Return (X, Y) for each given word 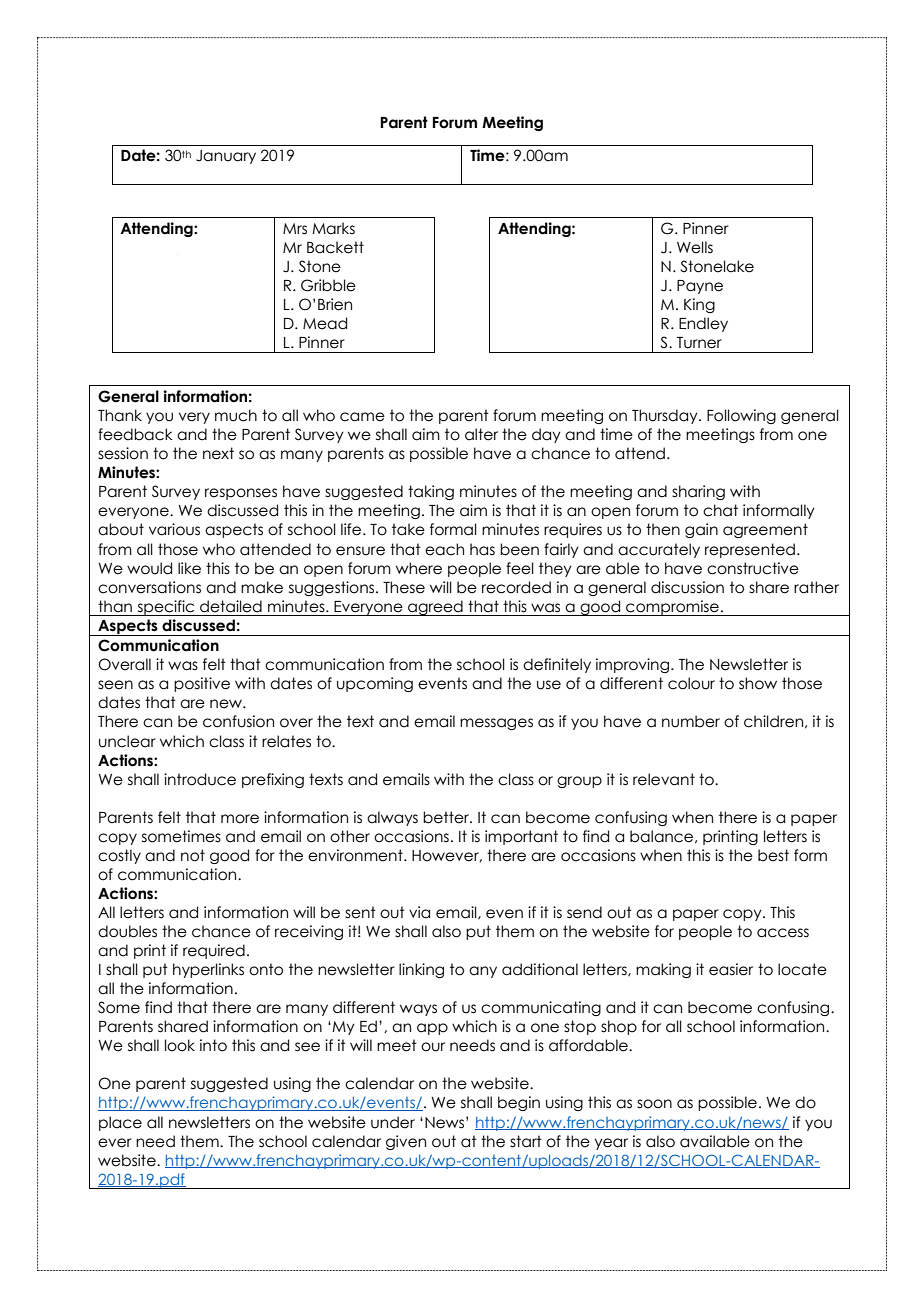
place (120, 1123)
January (226, 157)
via (419, 912)
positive (202, 684)
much (236, 415)
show (758, 683)
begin (519, 1103)
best (773, 855)
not (193, 855)
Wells (695, 247)
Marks (333, 228)
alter (481, 434)
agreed (435, 608)
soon (654, 1104)
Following (741, 416)
